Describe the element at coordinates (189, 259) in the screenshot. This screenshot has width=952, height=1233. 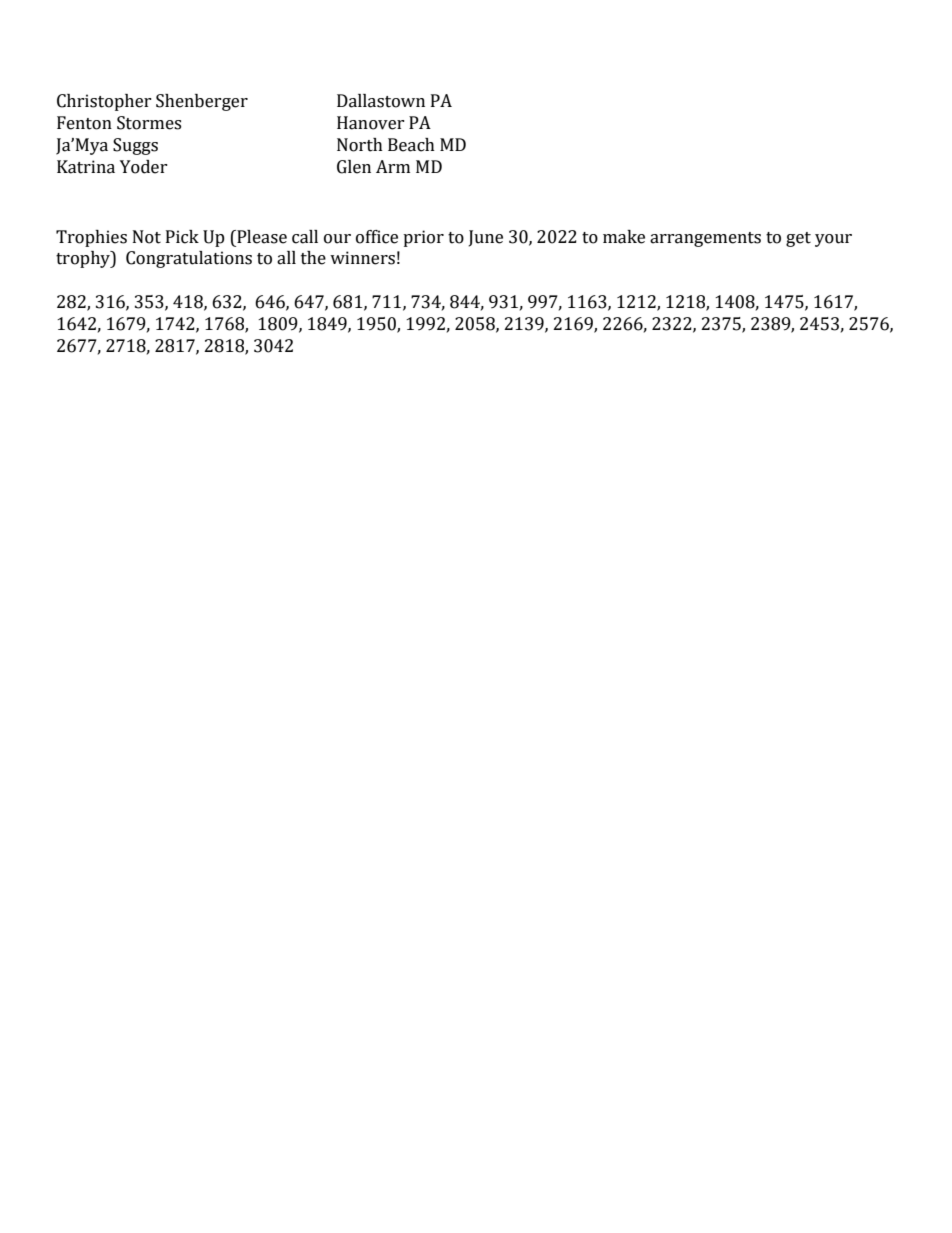
I see `Congratulations` at that location.
